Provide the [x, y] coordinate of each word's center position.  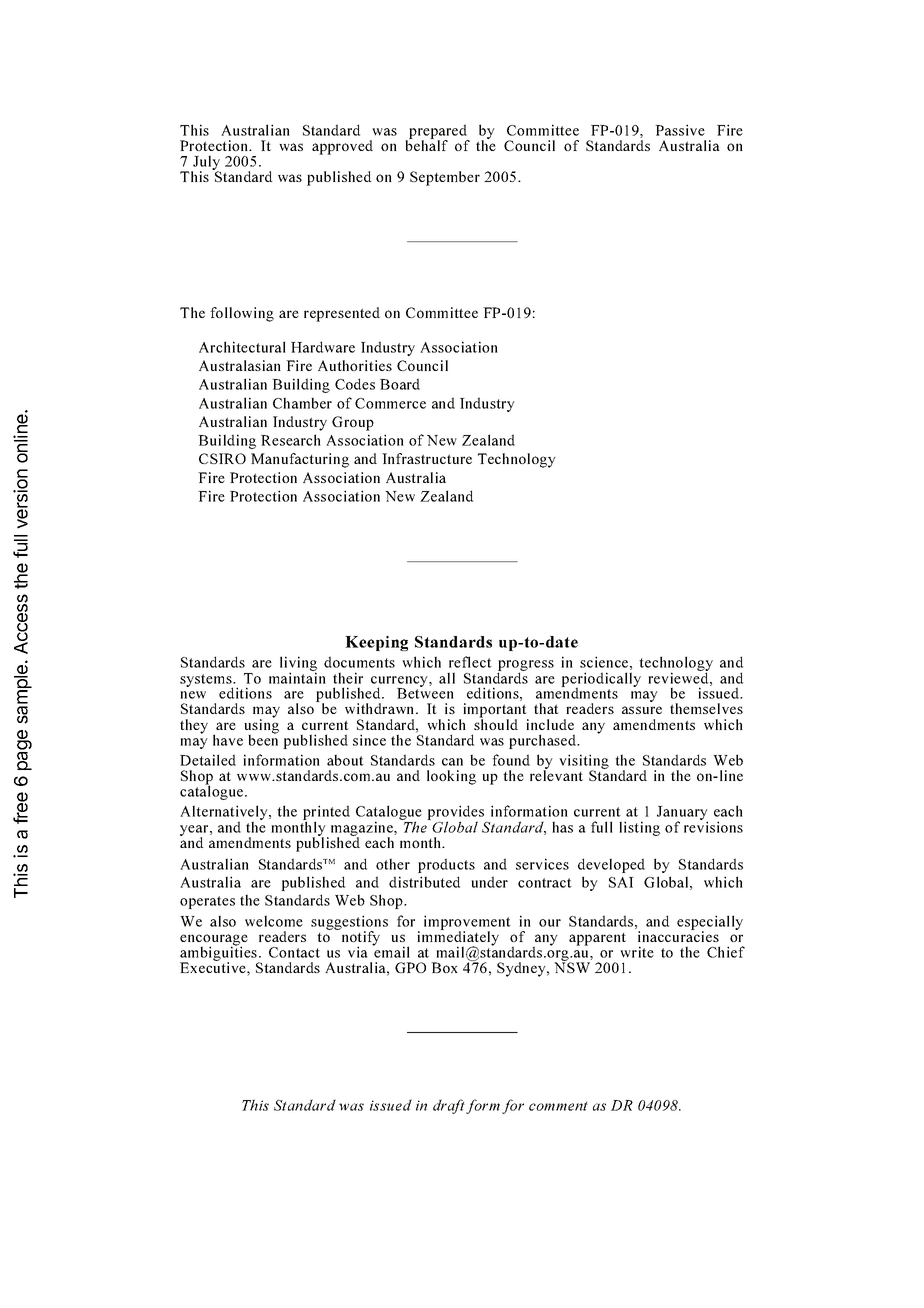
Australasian [240, 365]
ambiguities [219, 953]
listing [639, 828]
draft [449, 1106]
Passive [680, 130]
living [298, 665]
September [445, 178]
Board [400, 384]
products [446, 865]
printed [326, 814]
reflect [470, 662]
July [206, 164]
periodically [601, 680]
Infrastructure [427, 458]
